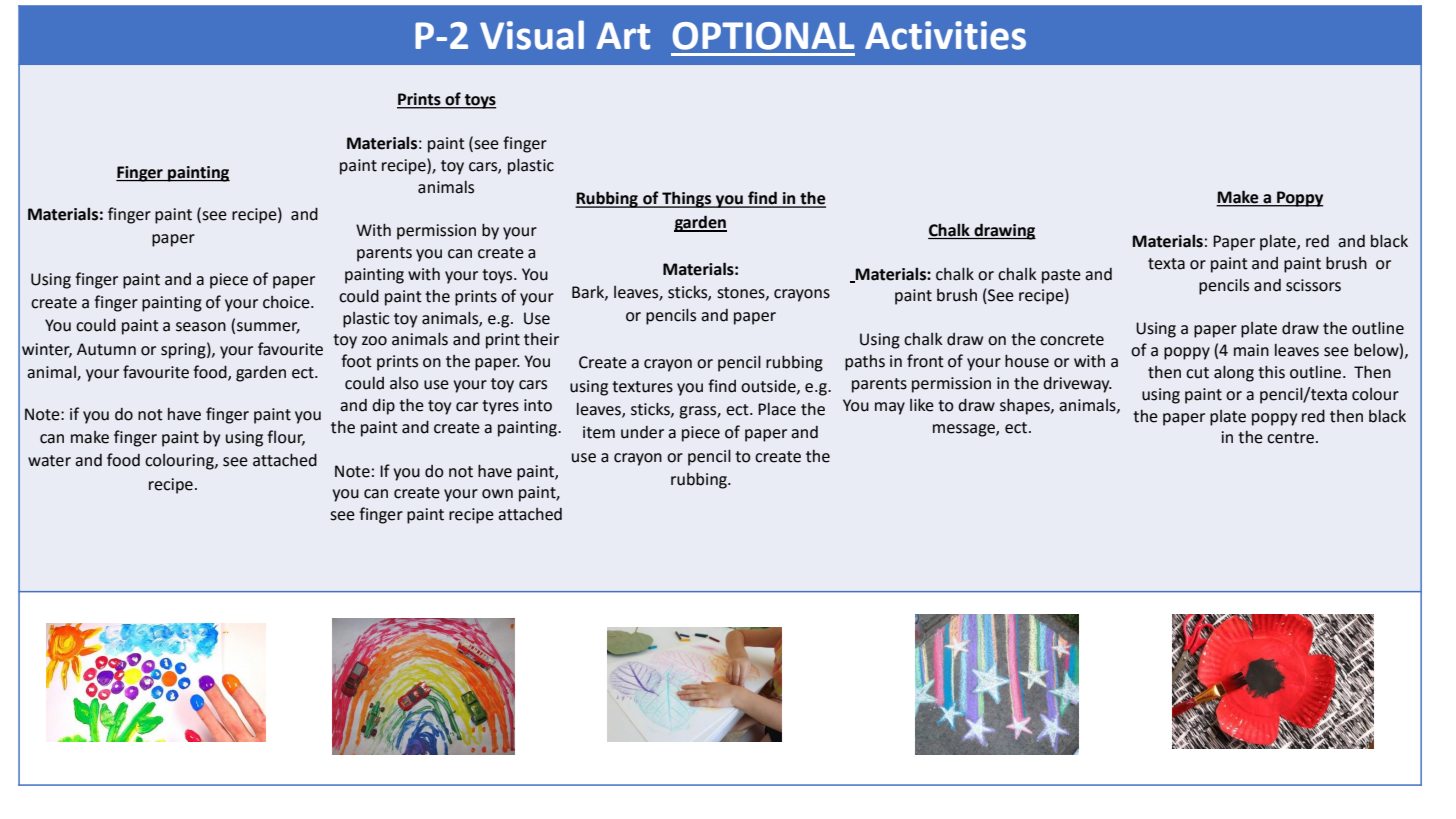 This document has width=1456, height=819. Describe the element at coordinates (945, 35) in the document. I see `Activities` at that location.
